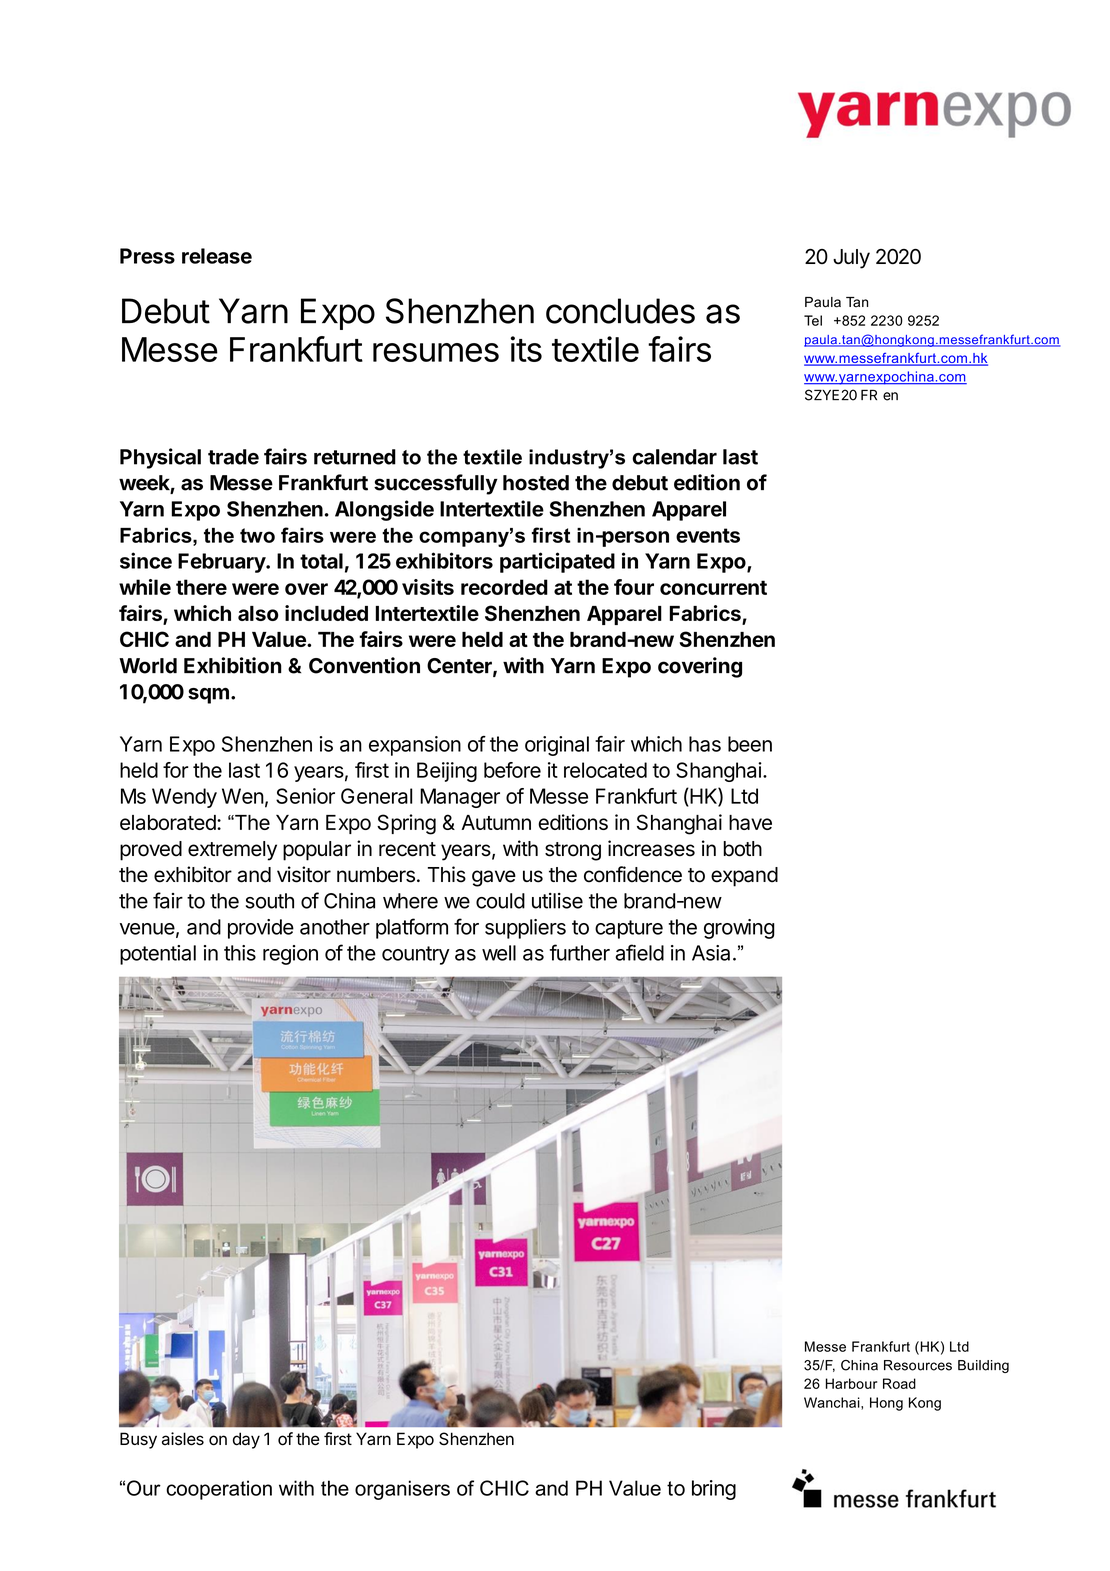 This page has width=1110, height=1571. I want to click on release, so click(217, 256).
